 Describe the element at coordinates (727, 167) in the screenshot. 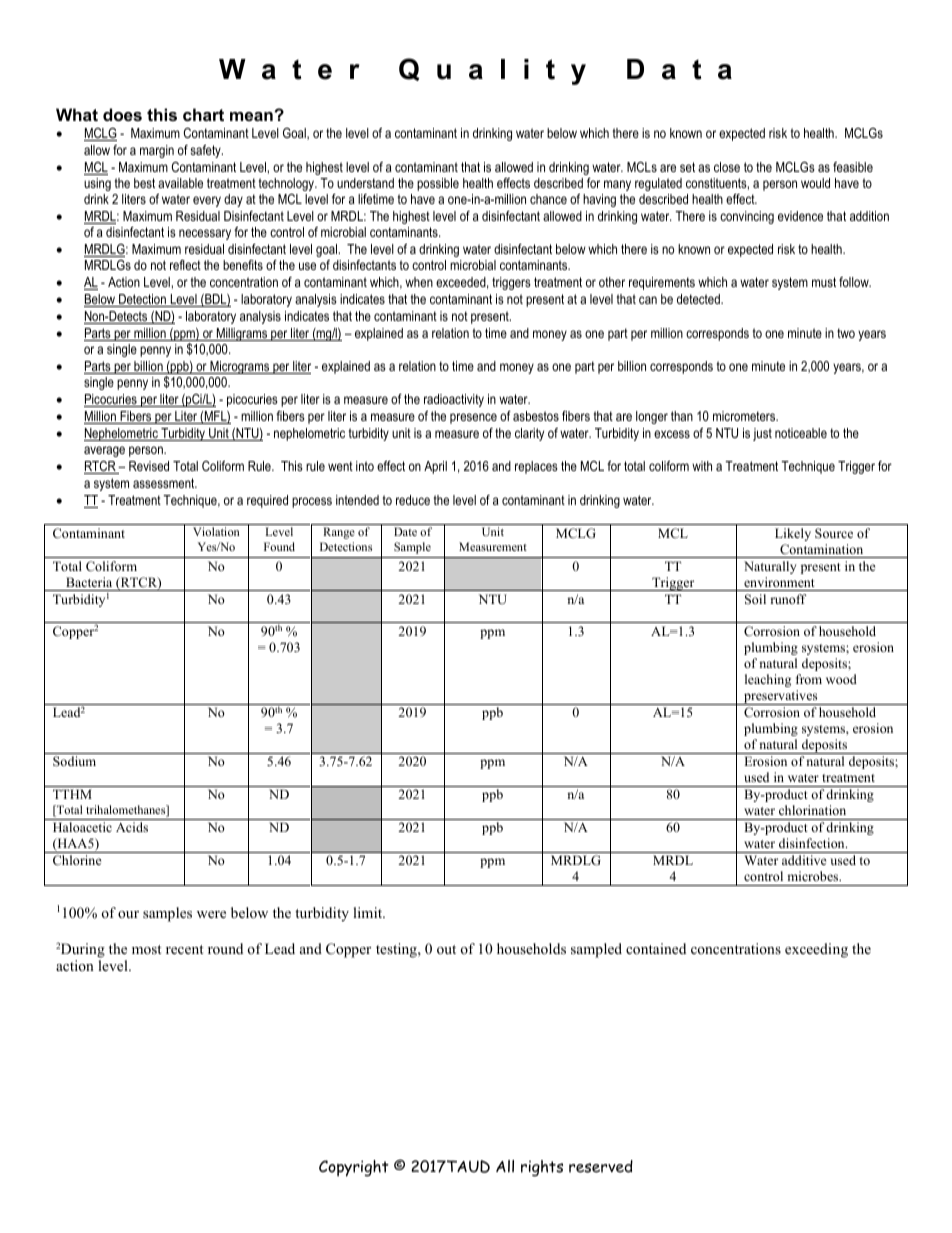

I see `close` at that location.
